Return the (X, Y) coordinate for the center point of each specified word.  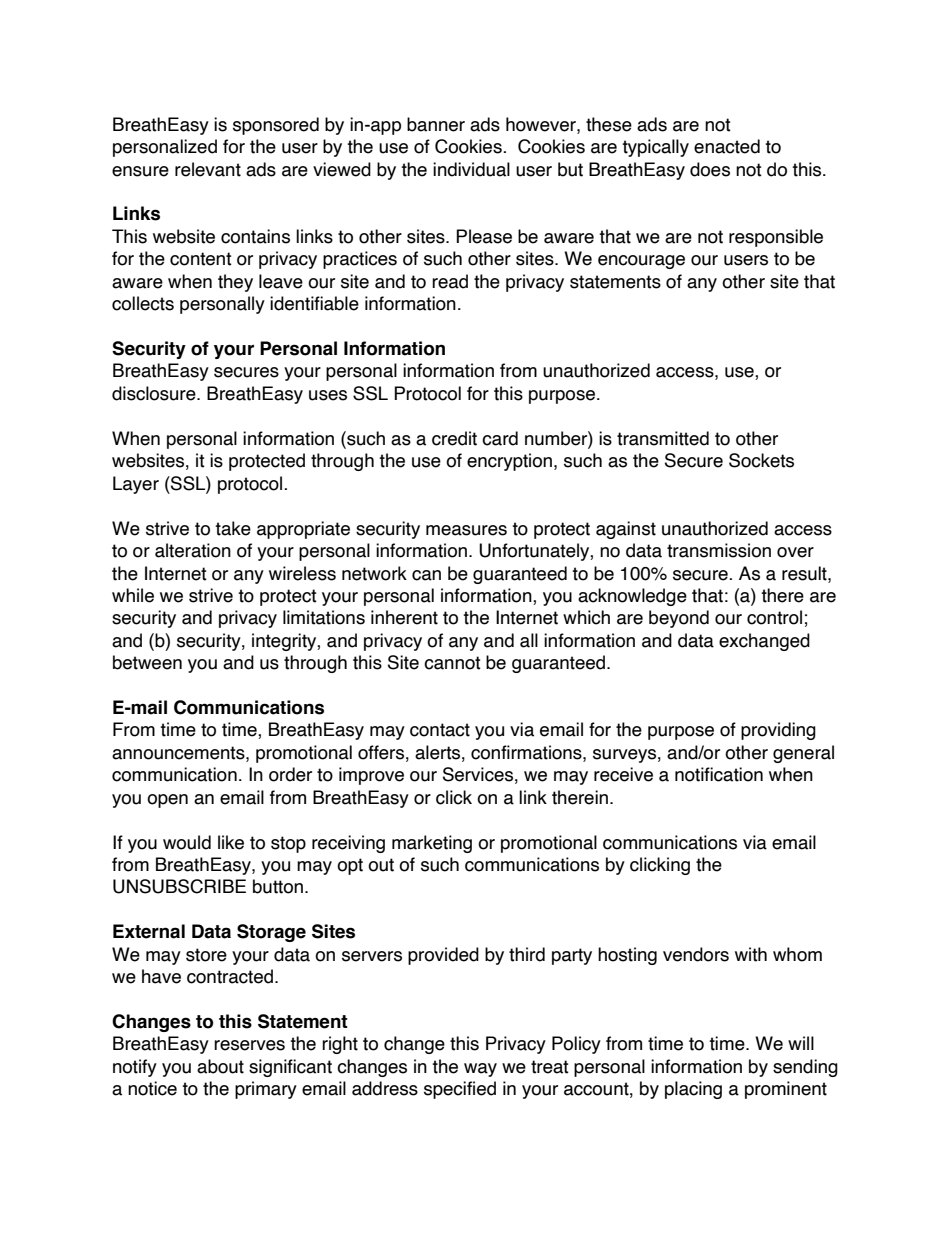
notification (719, 774)
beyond (679, 619)
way (480, 1070)
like (231, 842)
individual (471, 169)
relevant (208, 169)
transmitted (663, 438)
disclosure (155, 393)
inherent (404, 617)
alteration (193, 550)
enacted (727, 146)
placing (693, 1090)
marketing (432, 844)
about (220, 1066)
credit (454, 438)
